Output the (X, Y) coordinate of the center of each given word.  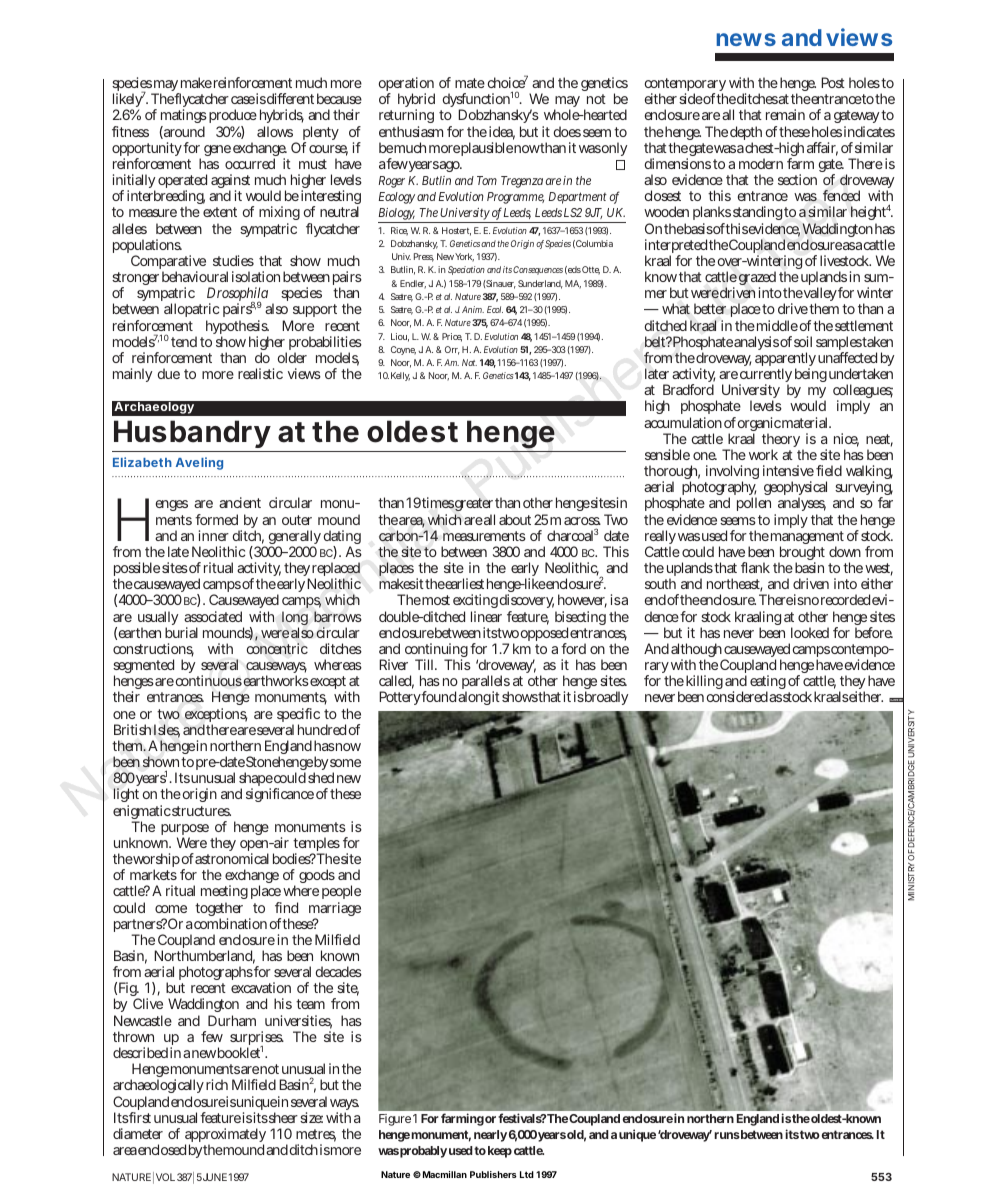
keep (500, 1152)
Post (833, 82)
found (440, 696)
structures (201, 811)
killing (704, 682)
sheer (283, 1117)
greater (475, 506)
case (243, 100)
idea (502, 133)
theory (783, 441)
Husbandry (191, 436)
